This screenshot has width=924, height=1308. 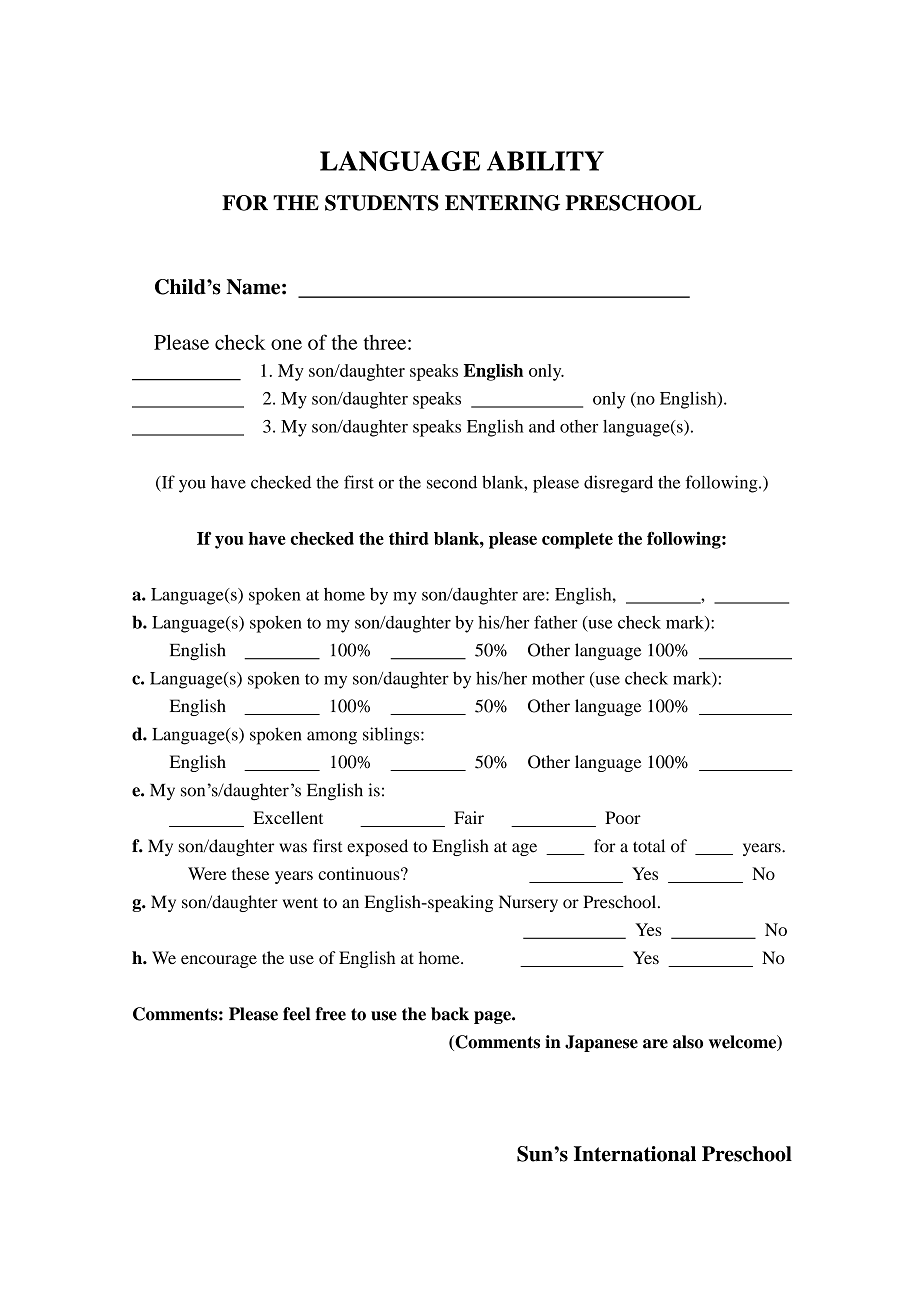 What do you see at coordinates (649, 846) in the screenshot?
I see `total` at bounding box center [649, 846].
